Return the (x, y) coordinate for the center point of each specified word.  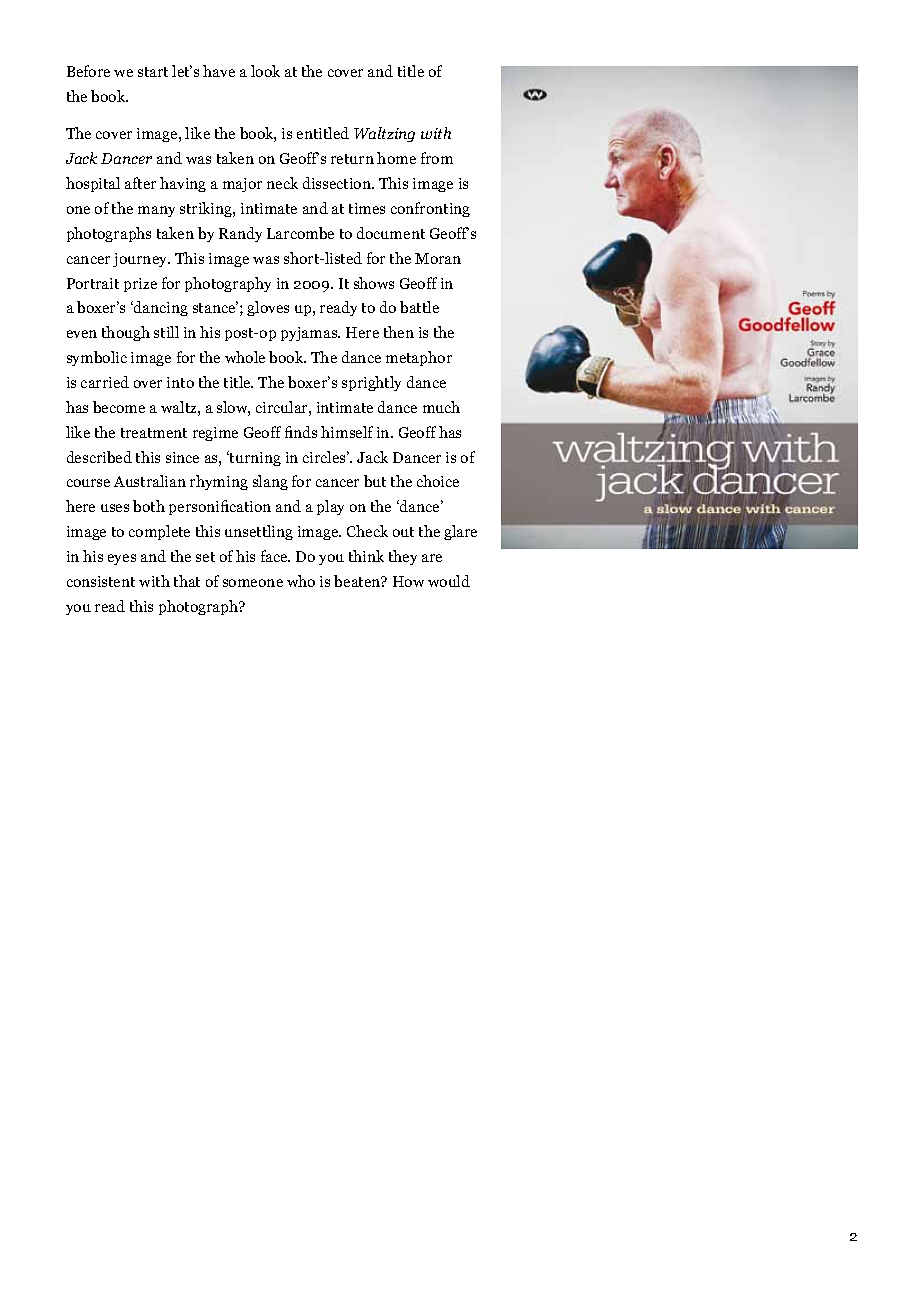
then (399, 332)
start (153, 72)
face (275, 556)
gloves (268, 308)
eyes (122, 559)
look (265, 71)
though (126, 333)
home (396, 158)
